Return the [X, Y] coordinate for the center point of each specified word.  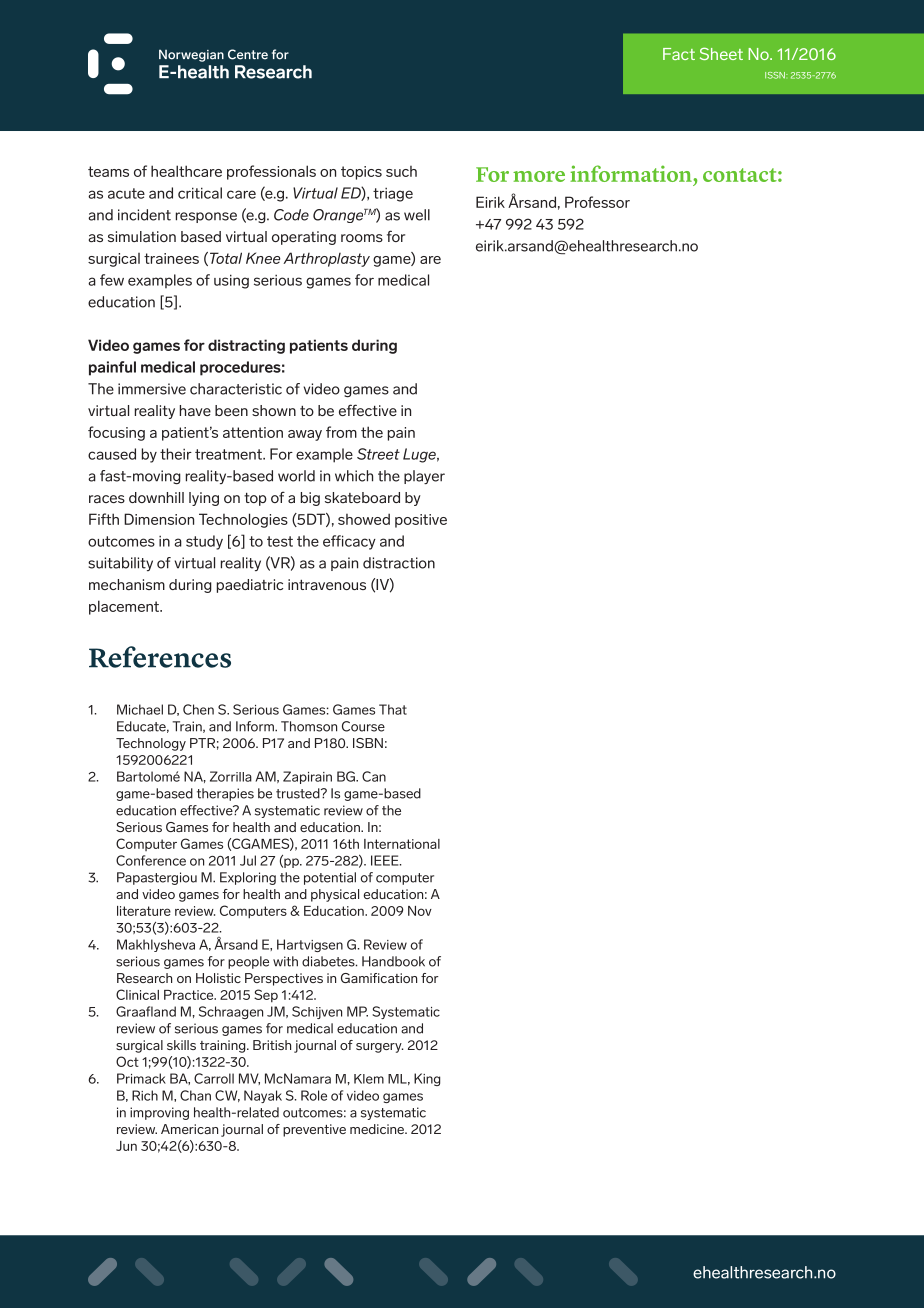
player [424, 477]
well [417, 215]
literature [144, 911]
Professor [597, 202]
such [401, 171]
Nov [420, 911]
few [112, 280]
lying [204, 499]
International [402, 844]
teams [108, 171]
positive [421, 521]
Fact [679, 54]
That [393, 709]
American [189, 1129]
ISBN [368, 743]
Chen [198, 709]
